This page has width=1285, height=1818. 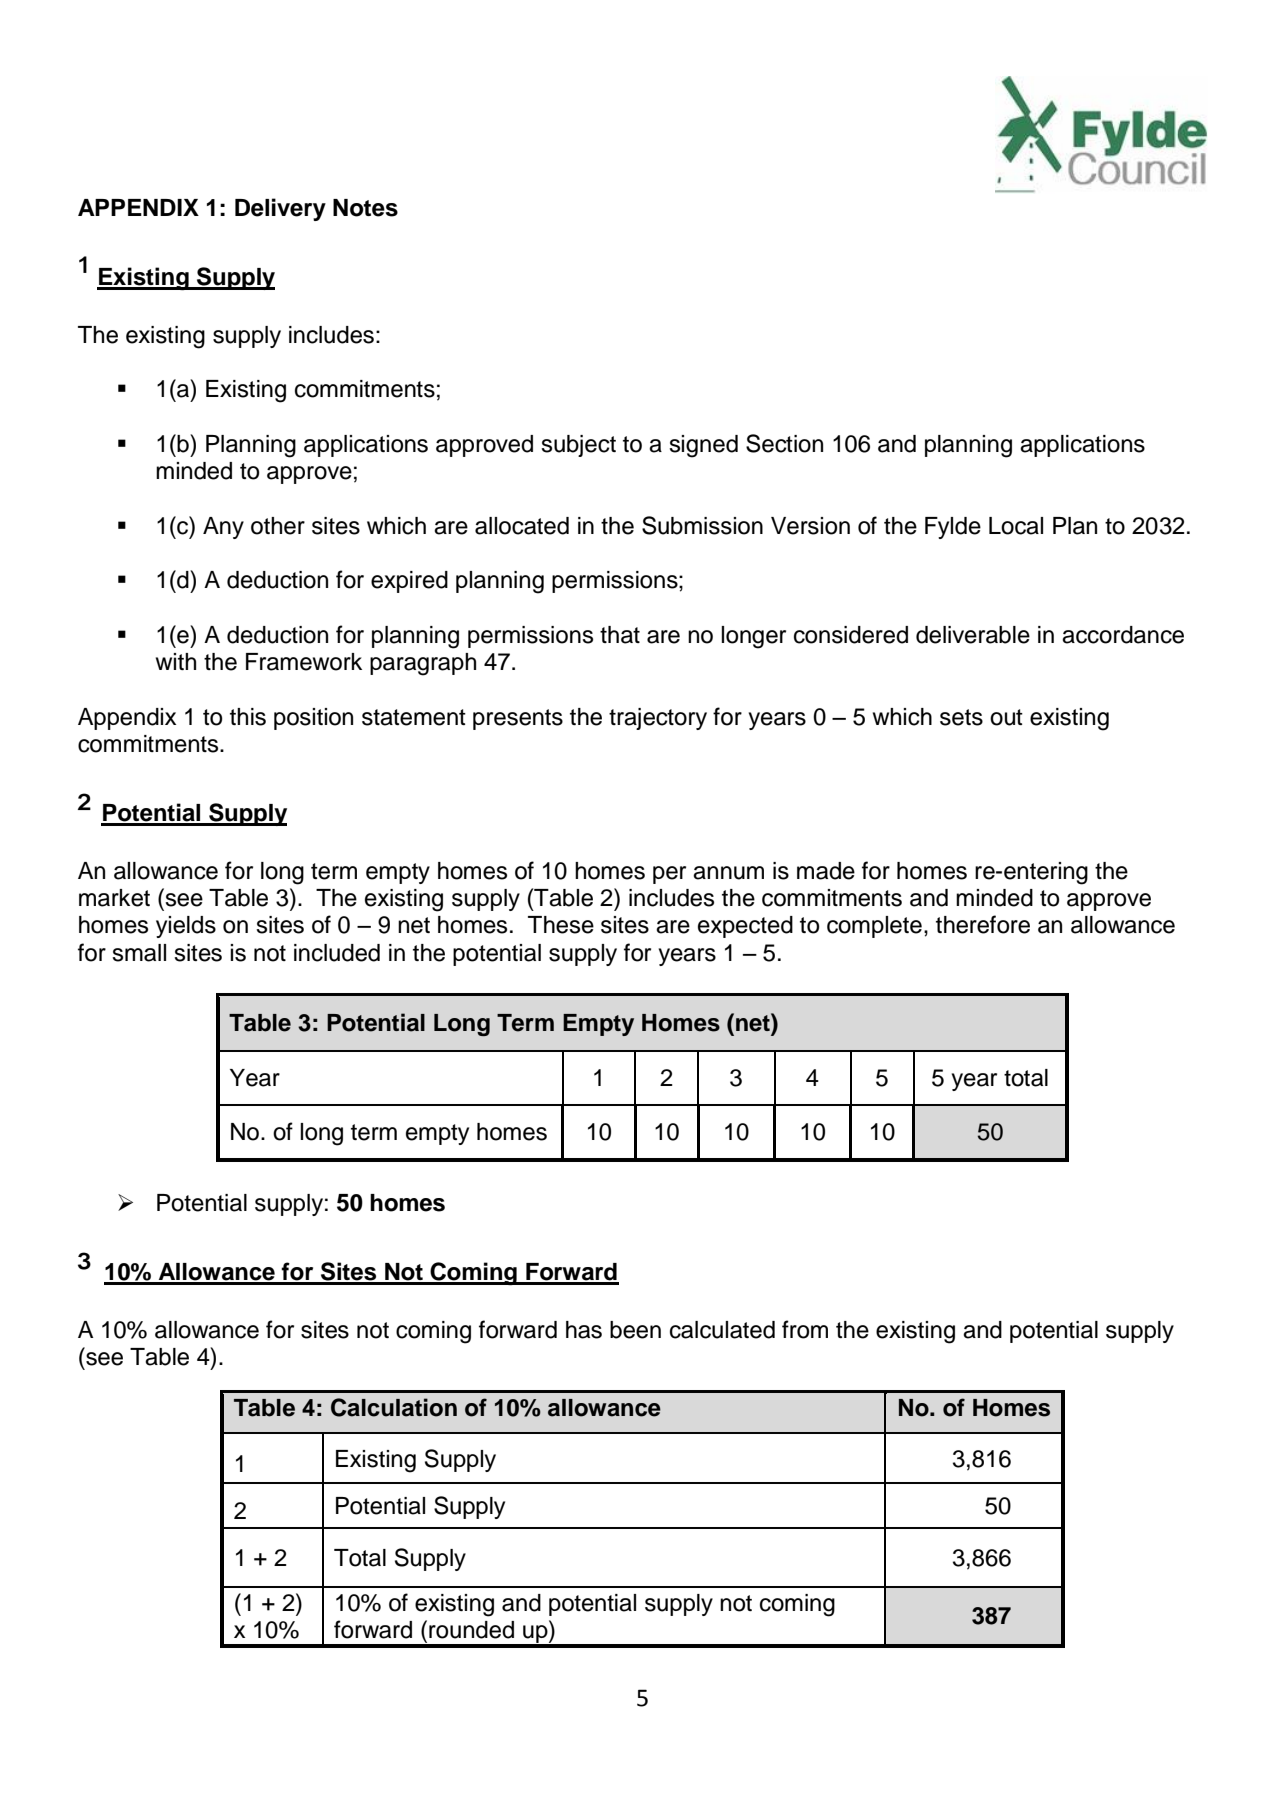 I want to click on from, so click(x=805, y=1329).
